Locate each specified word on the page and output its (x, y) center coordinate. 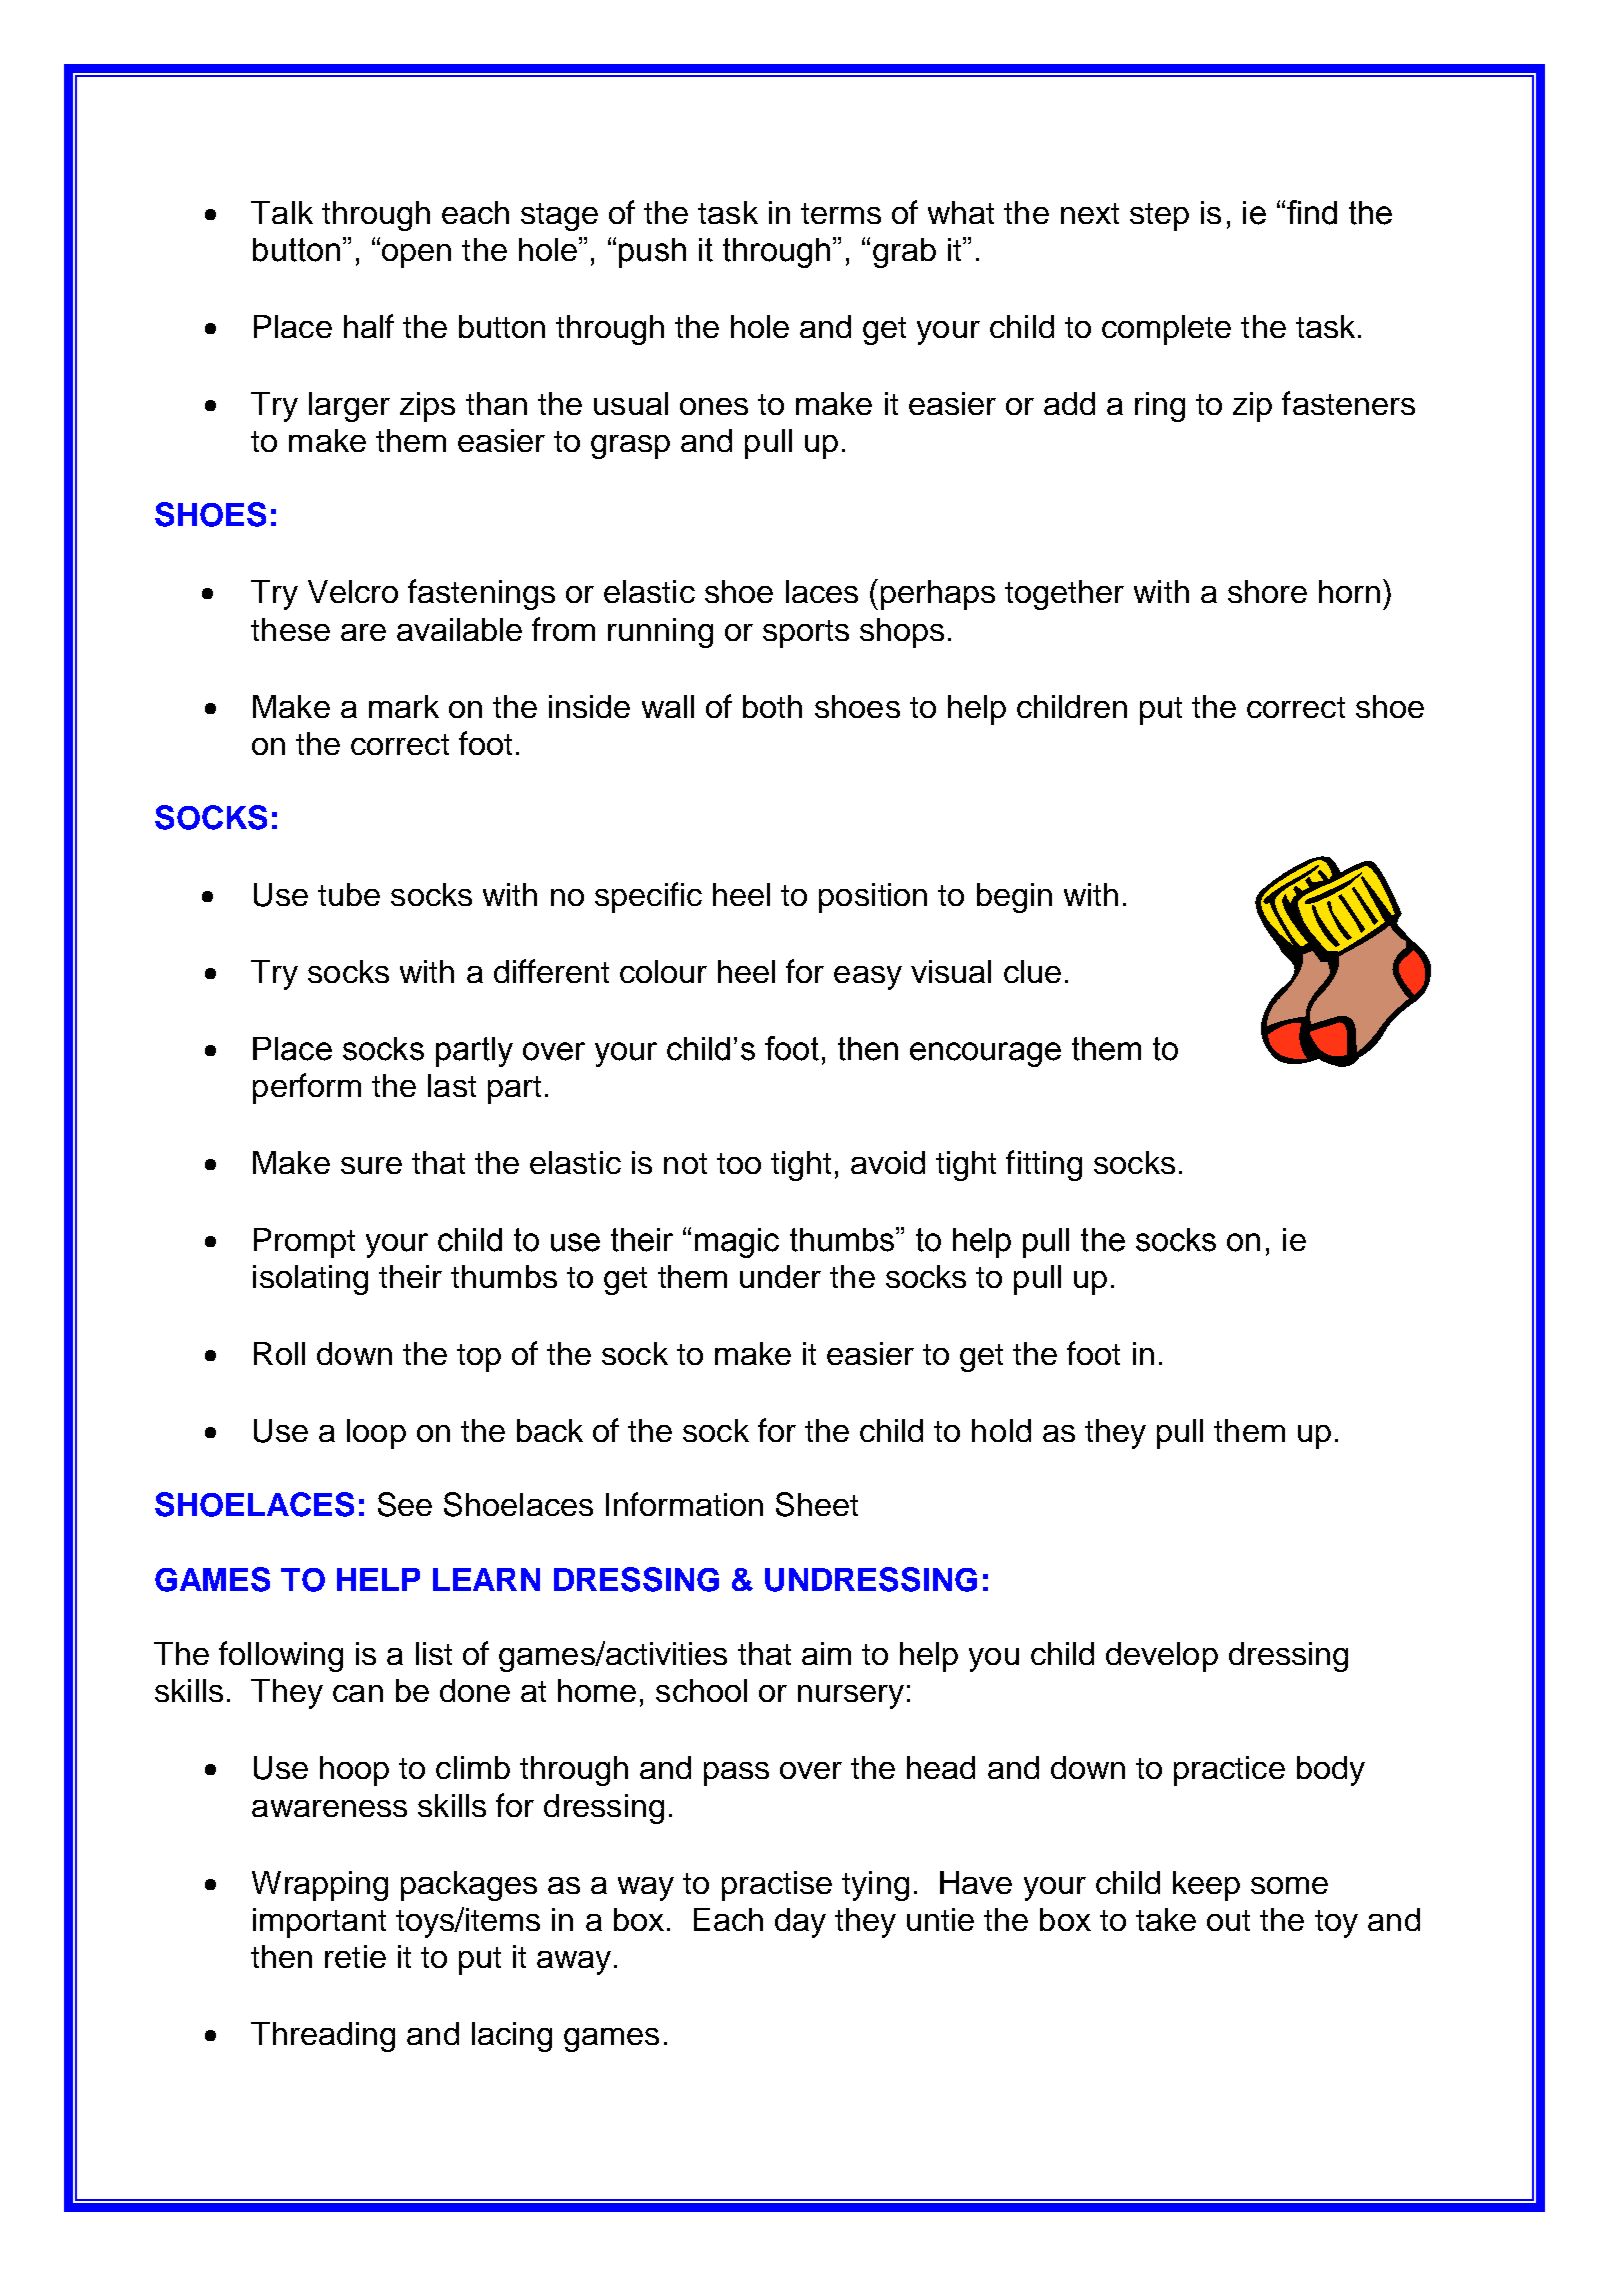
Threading (323, 2037)
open (416, 256)
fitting (1044, 1165)
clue (1032, 971)
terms (841, 213)
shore (1267, 591)
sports (806, 634)
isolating (310, 1280)
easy (868, 978)
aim (826, 1653)
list (434, 1653)
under (780, 1276)
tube (349, 894)
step (1159, 217)
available (459, 629)
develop (1162, 1657)
